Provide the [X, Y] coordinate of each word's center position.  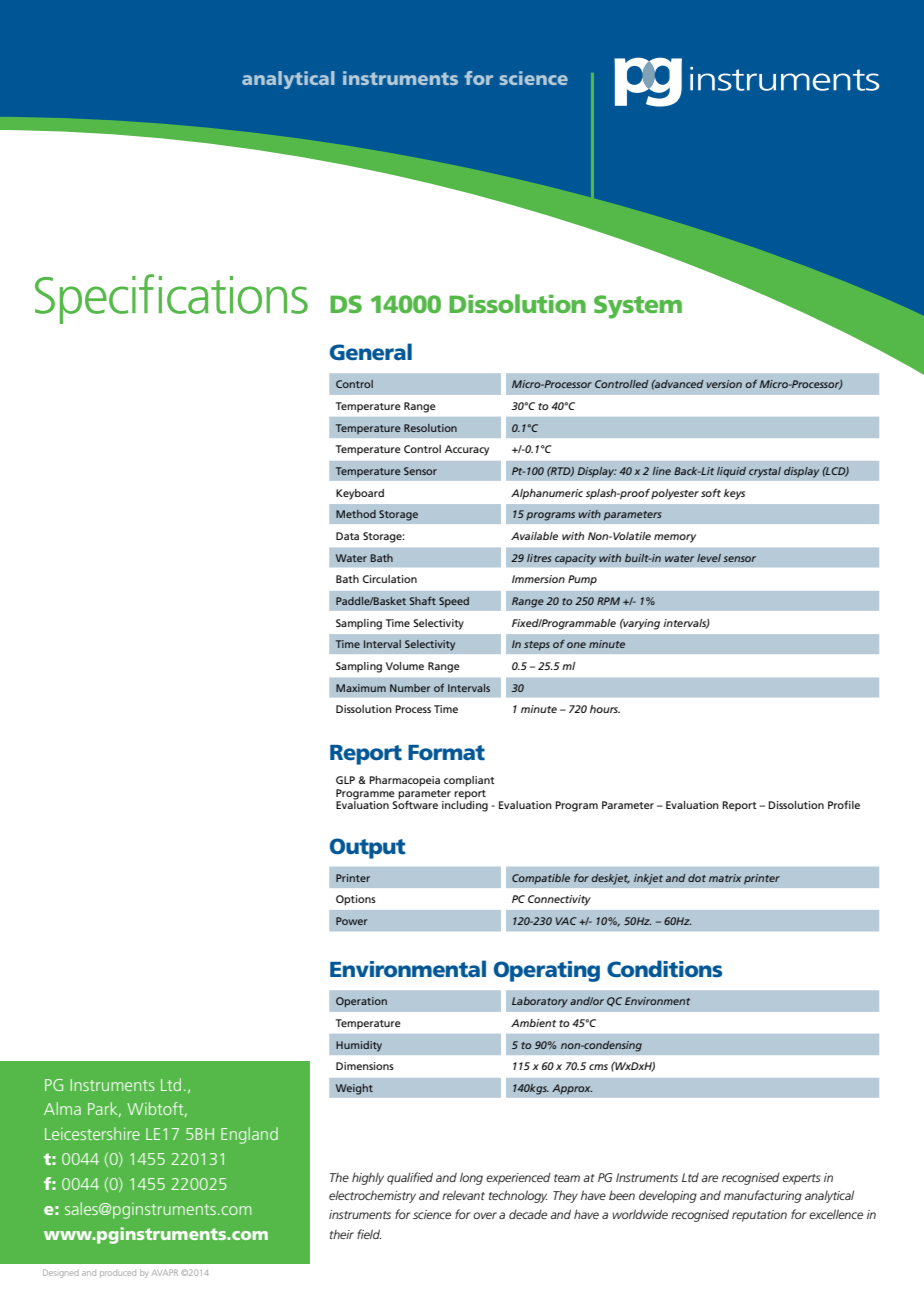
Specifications [171, 299]
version [724, 384]
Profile [844, 804]
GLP [345, 780]
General [371, 352]
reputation [759, 1216]
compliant [469, 781]
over [485, 1215]
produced [118, 1274]
